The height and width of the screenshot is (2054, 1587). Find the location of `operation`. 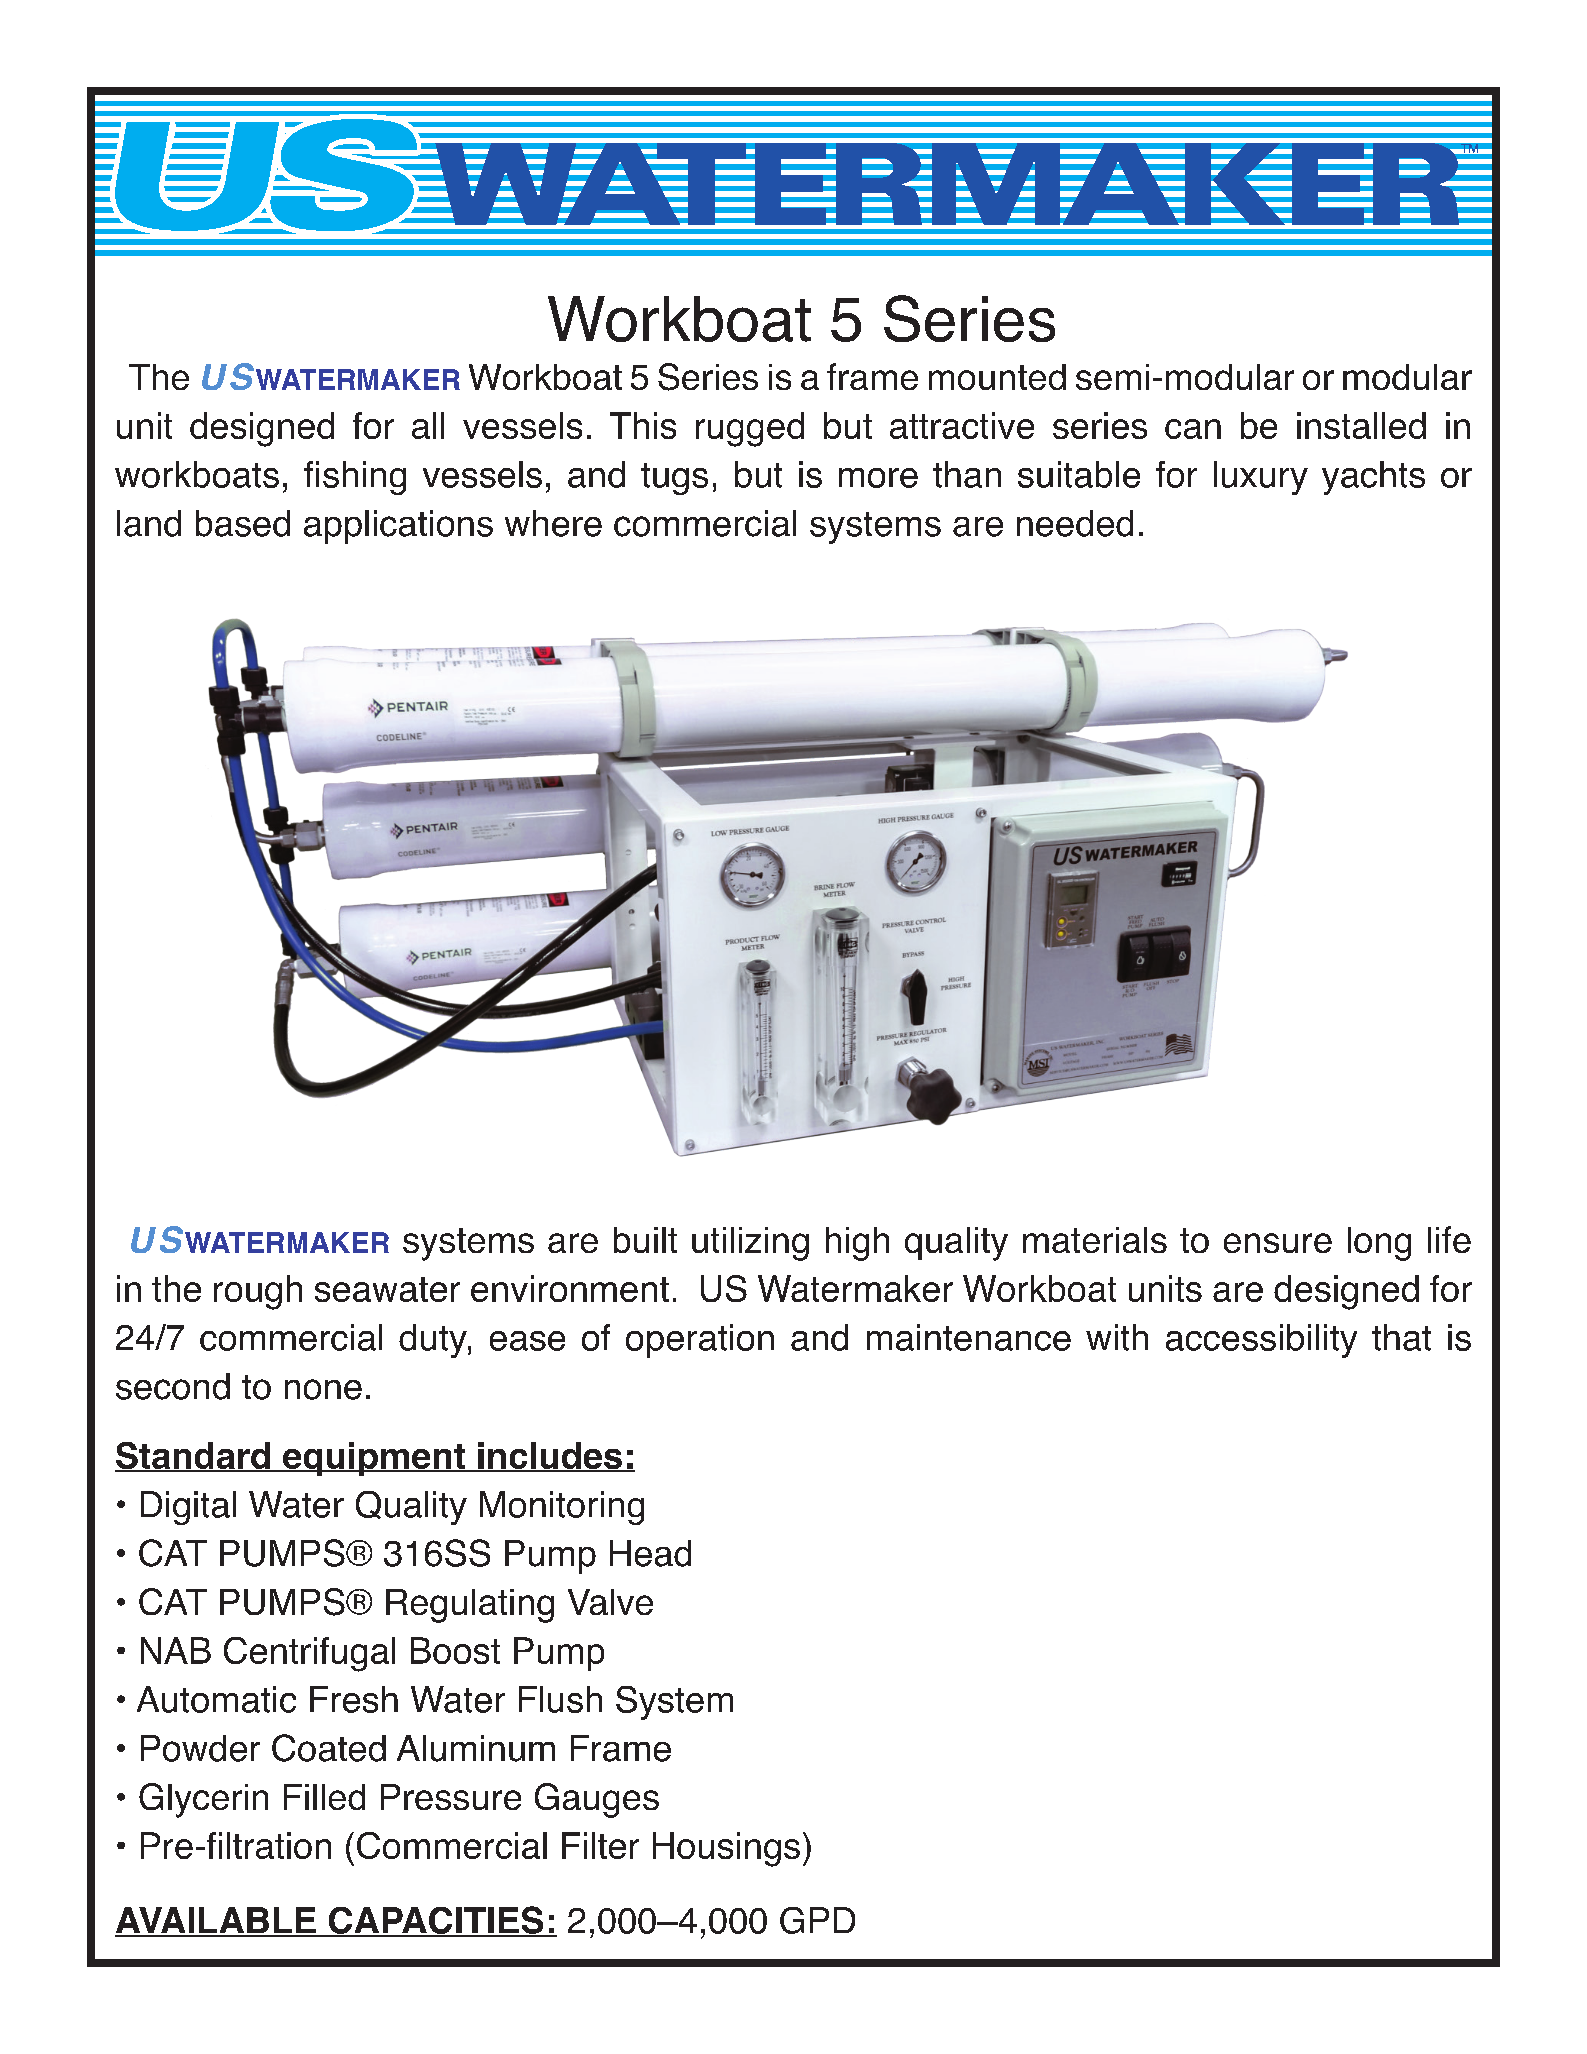

operation is located at coordinates (700, 1341).
